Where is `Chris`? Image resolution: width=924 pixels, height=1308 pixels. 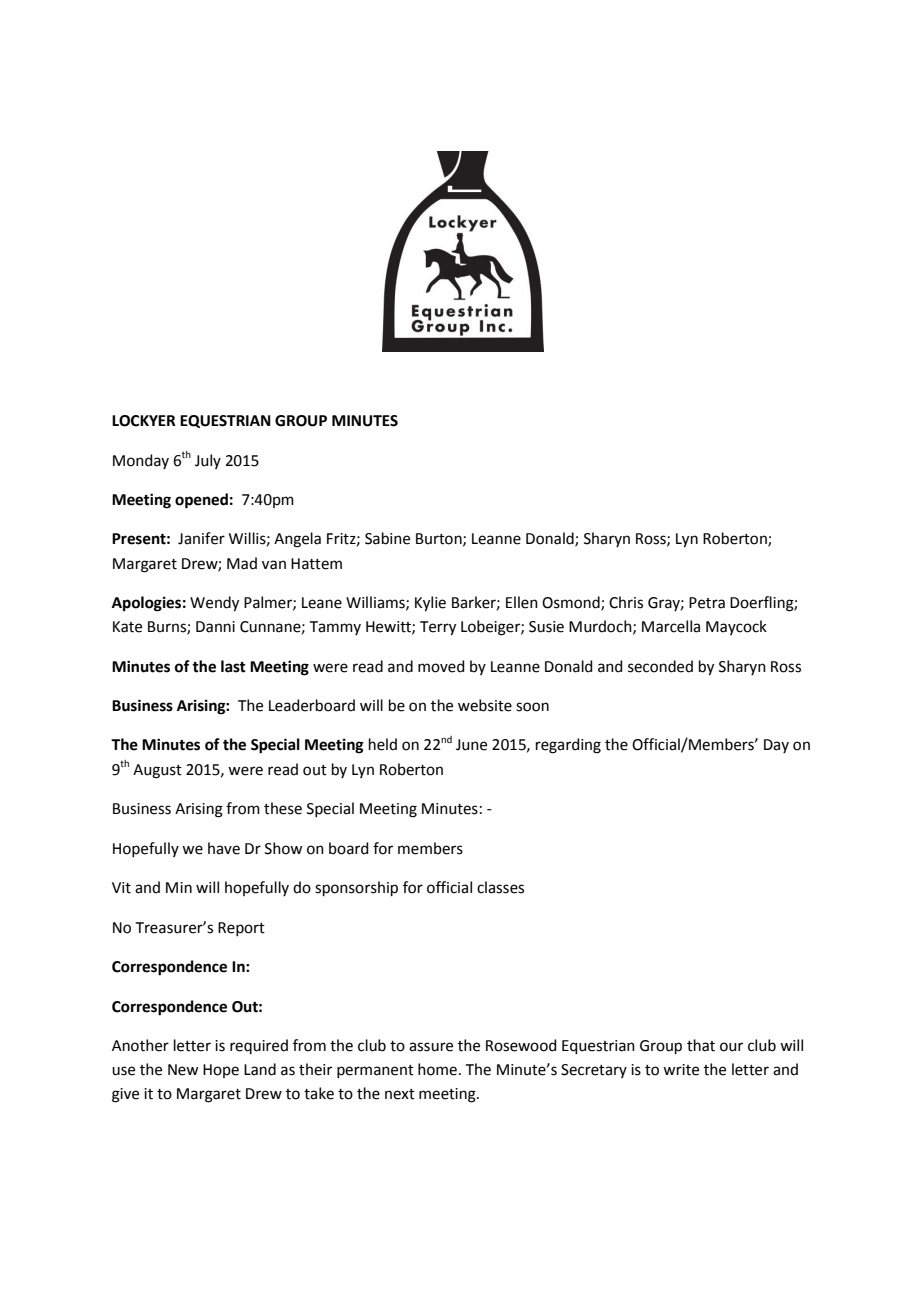 Chris is located at coordinates (626, 602).
